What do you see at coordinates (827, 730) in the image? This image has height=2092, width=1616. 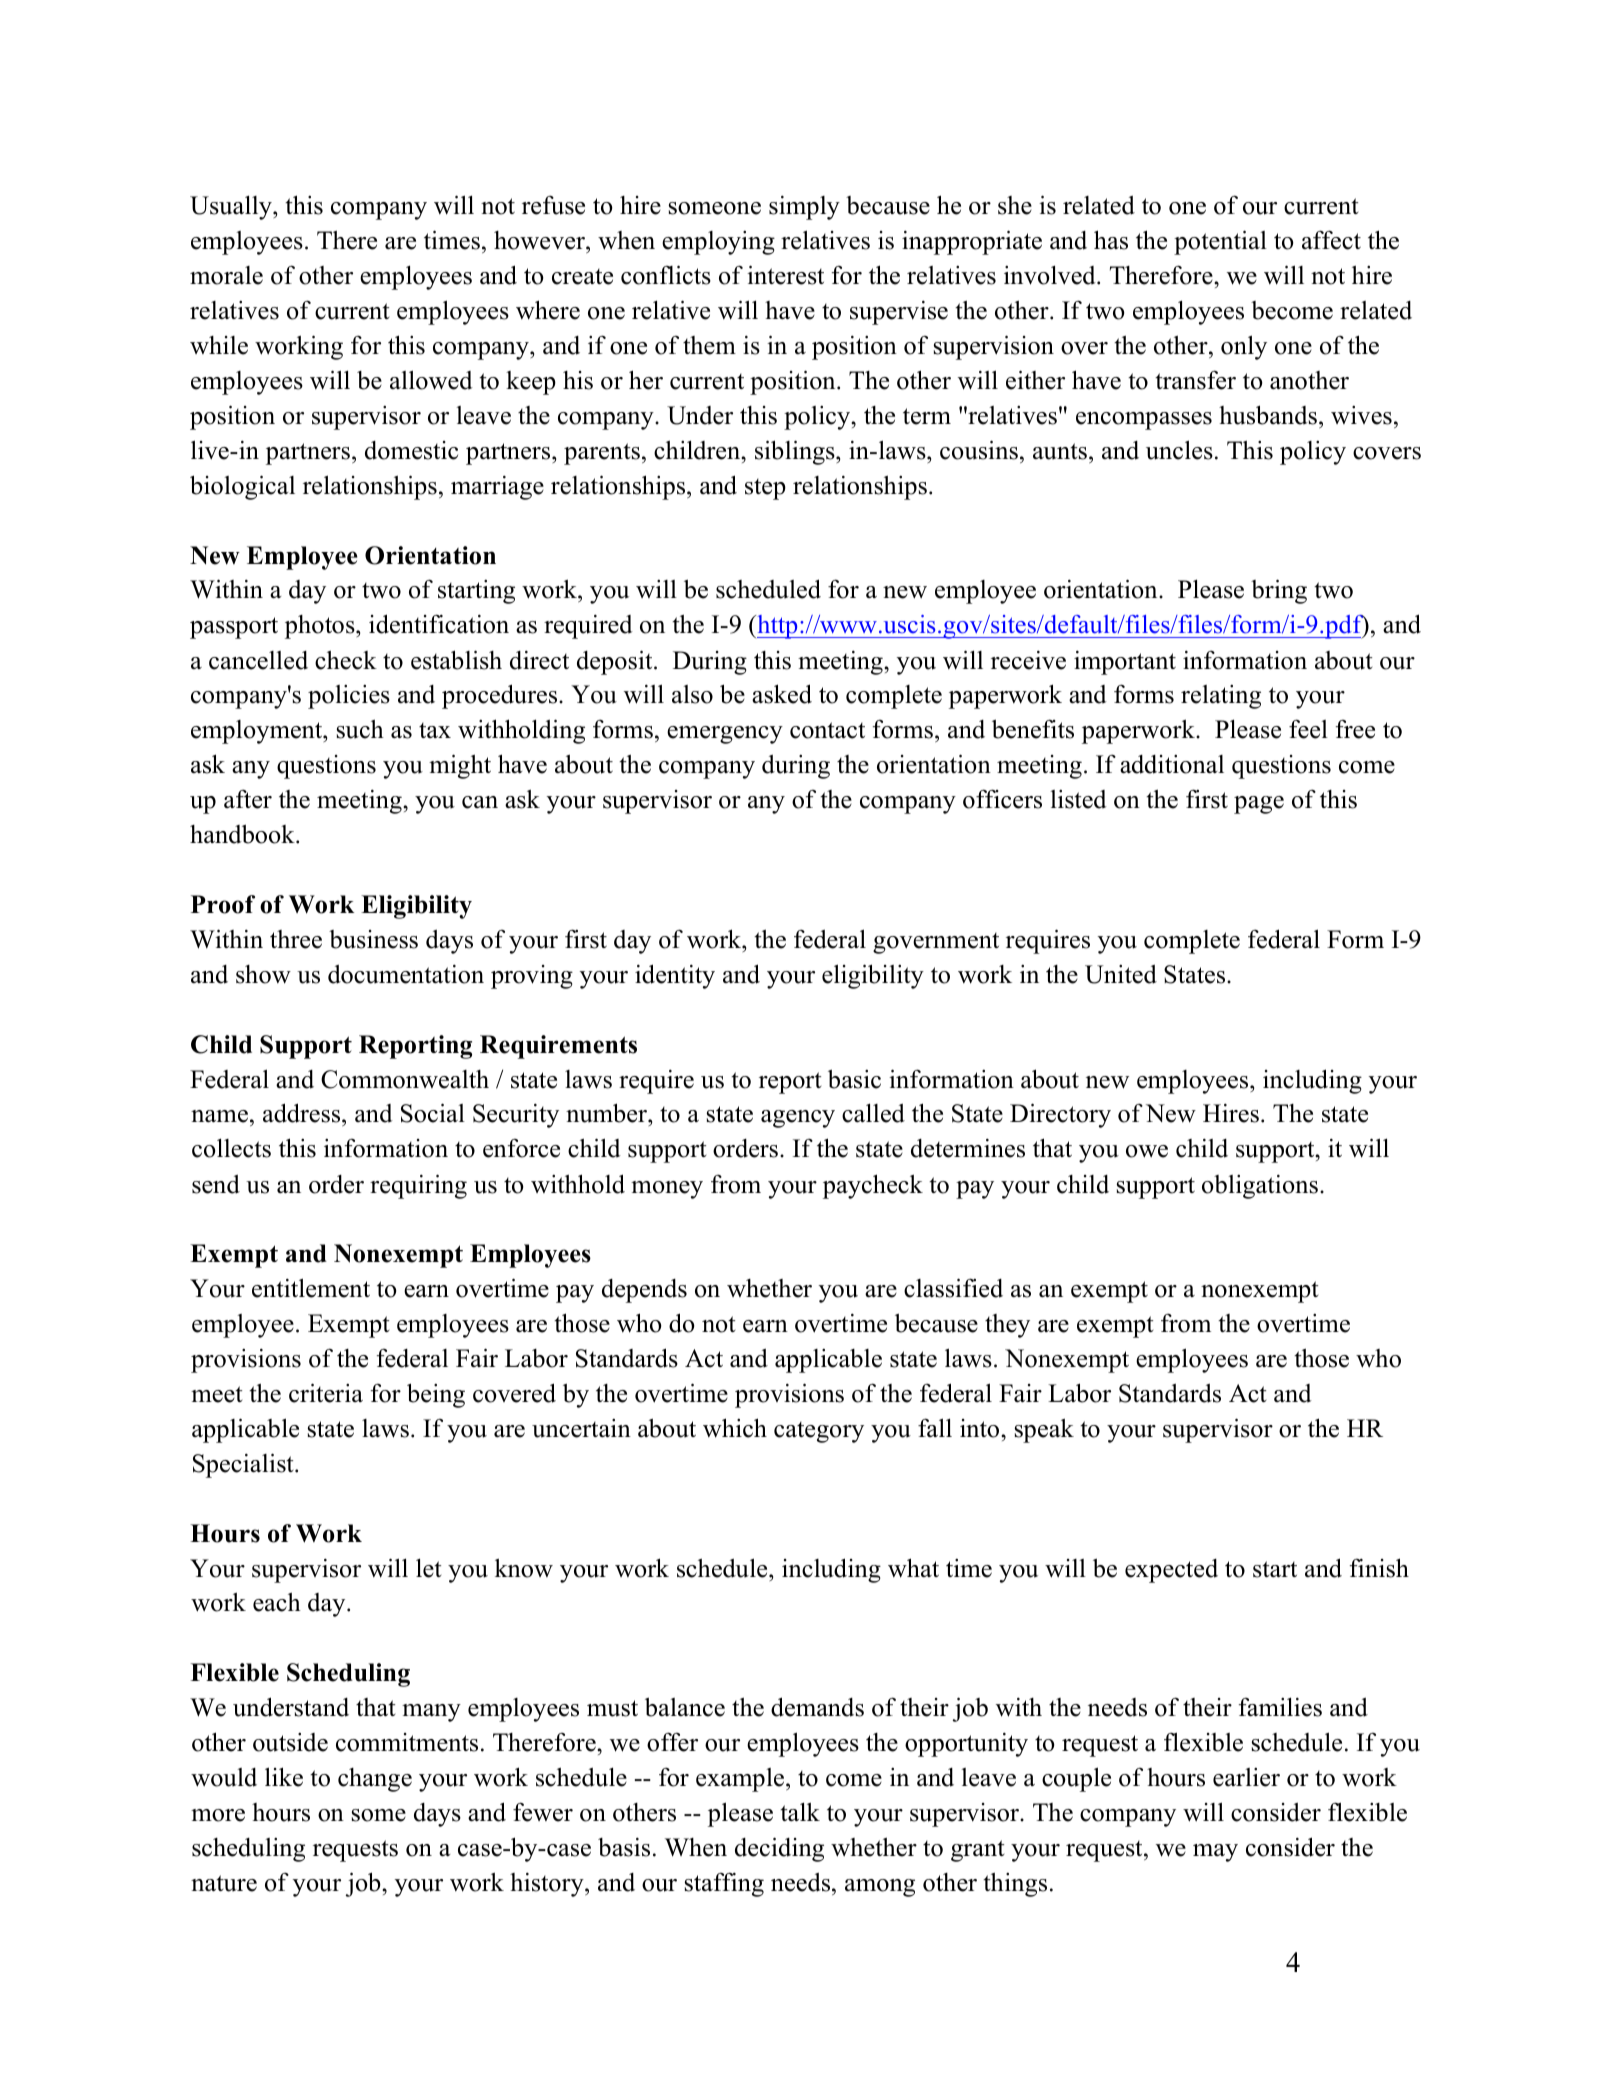 I see `contact` at bounding box center [827, 730].
